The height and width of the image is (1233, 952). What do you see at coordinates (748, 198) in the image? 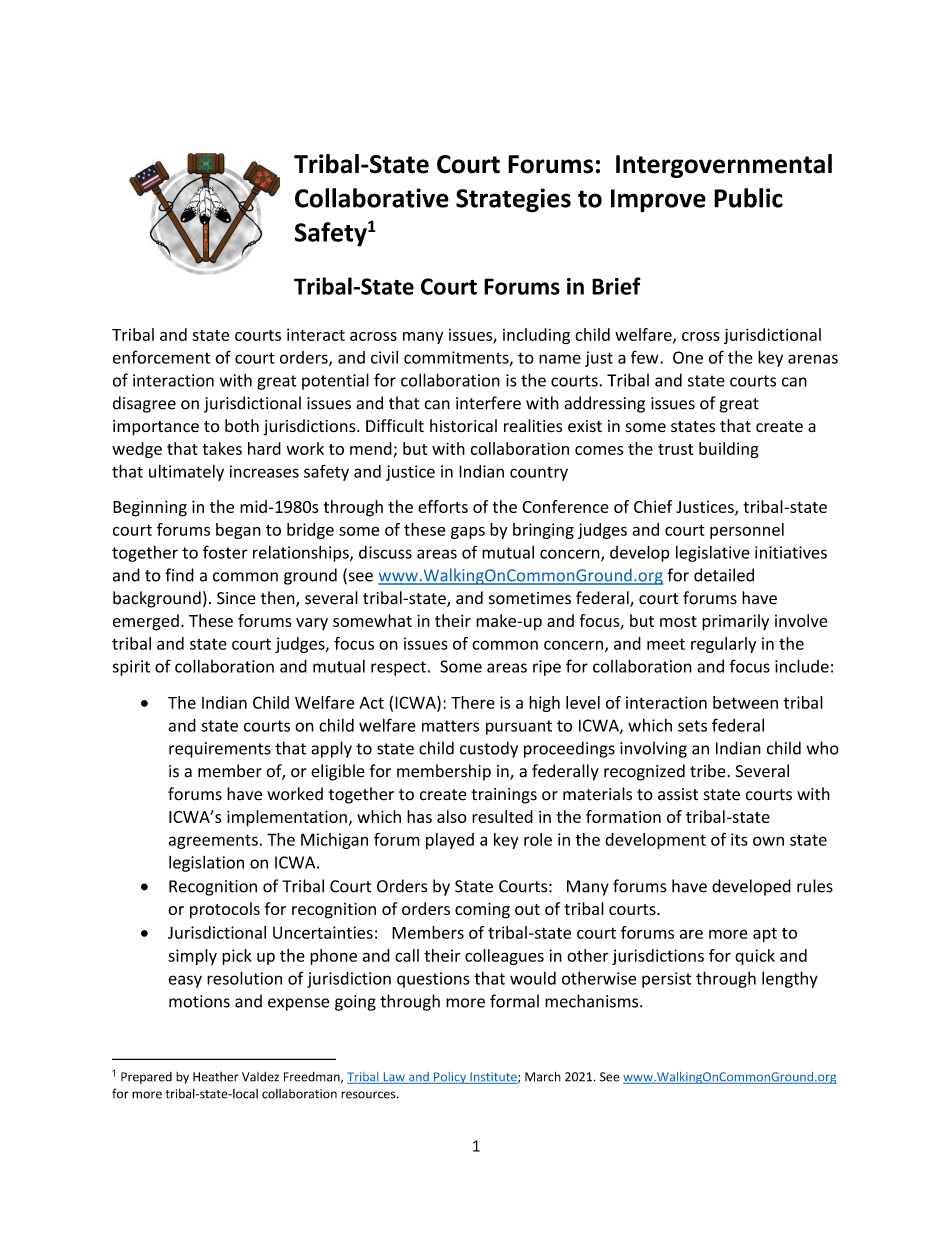
I see `Public` at bounding box center [748, 198].
